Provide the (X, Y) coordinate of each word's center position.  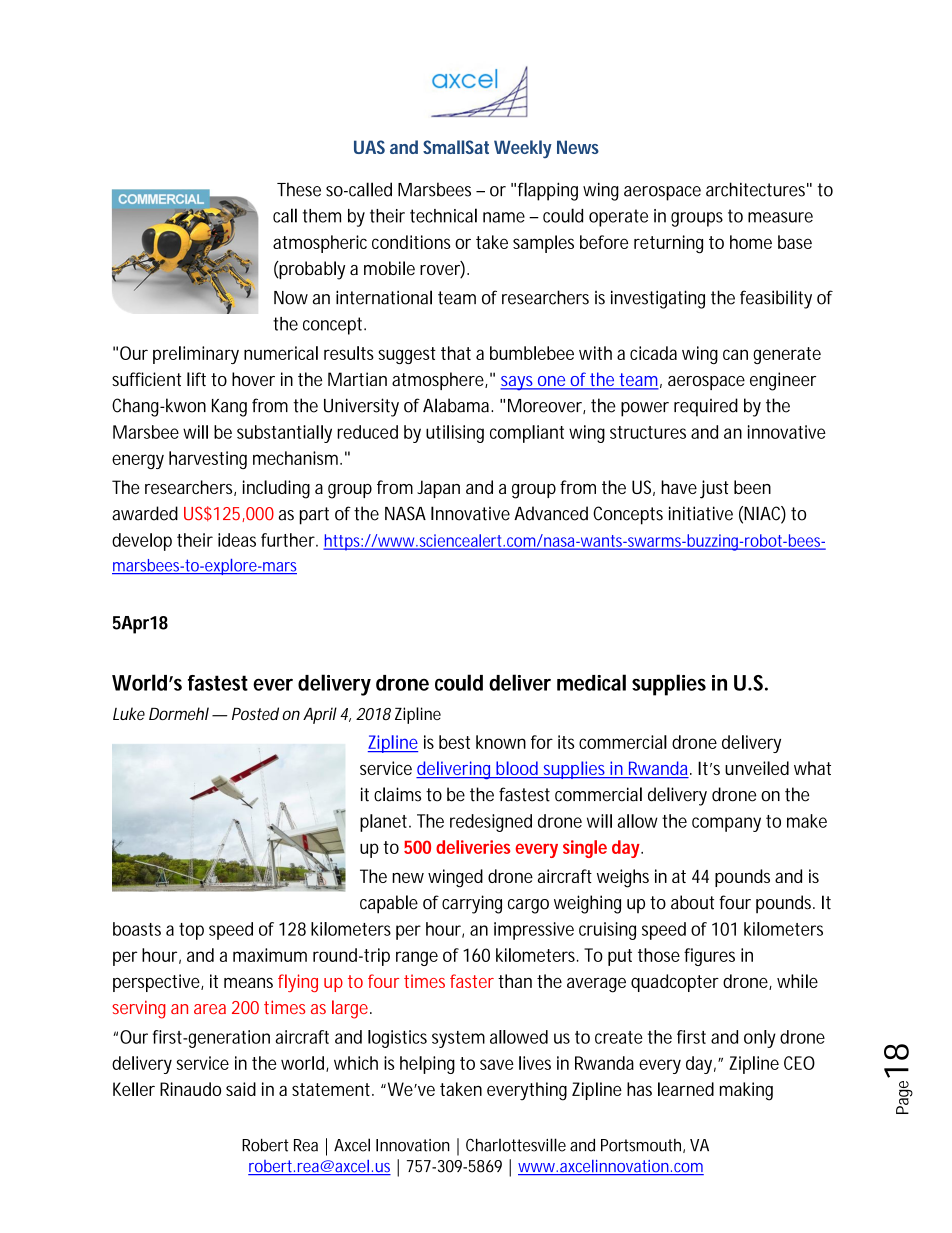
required (706, 407)
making (746, 1091)
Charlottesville (516, 1145)
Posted (255, 713)
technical (443, 215)
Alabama (457, 405)
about (692, 902)
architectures (757, 189)
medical (591, 682)
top (191, 931)
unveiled (757, 768)
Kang (229, 408)
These (299, 189)
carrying (472, 904)
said (241, 1089)
